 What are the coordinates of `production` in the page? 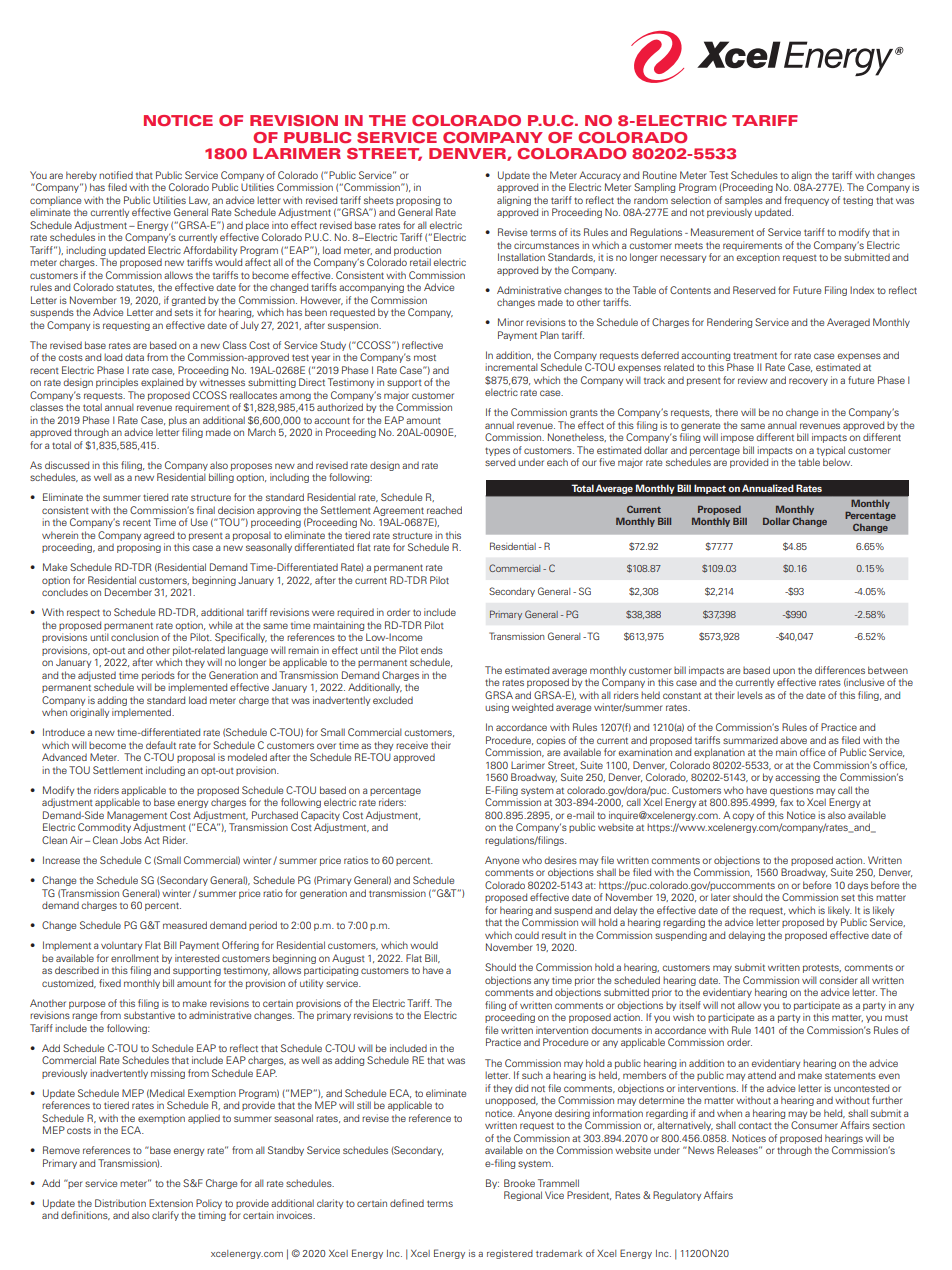 It's located at (417, 251).
